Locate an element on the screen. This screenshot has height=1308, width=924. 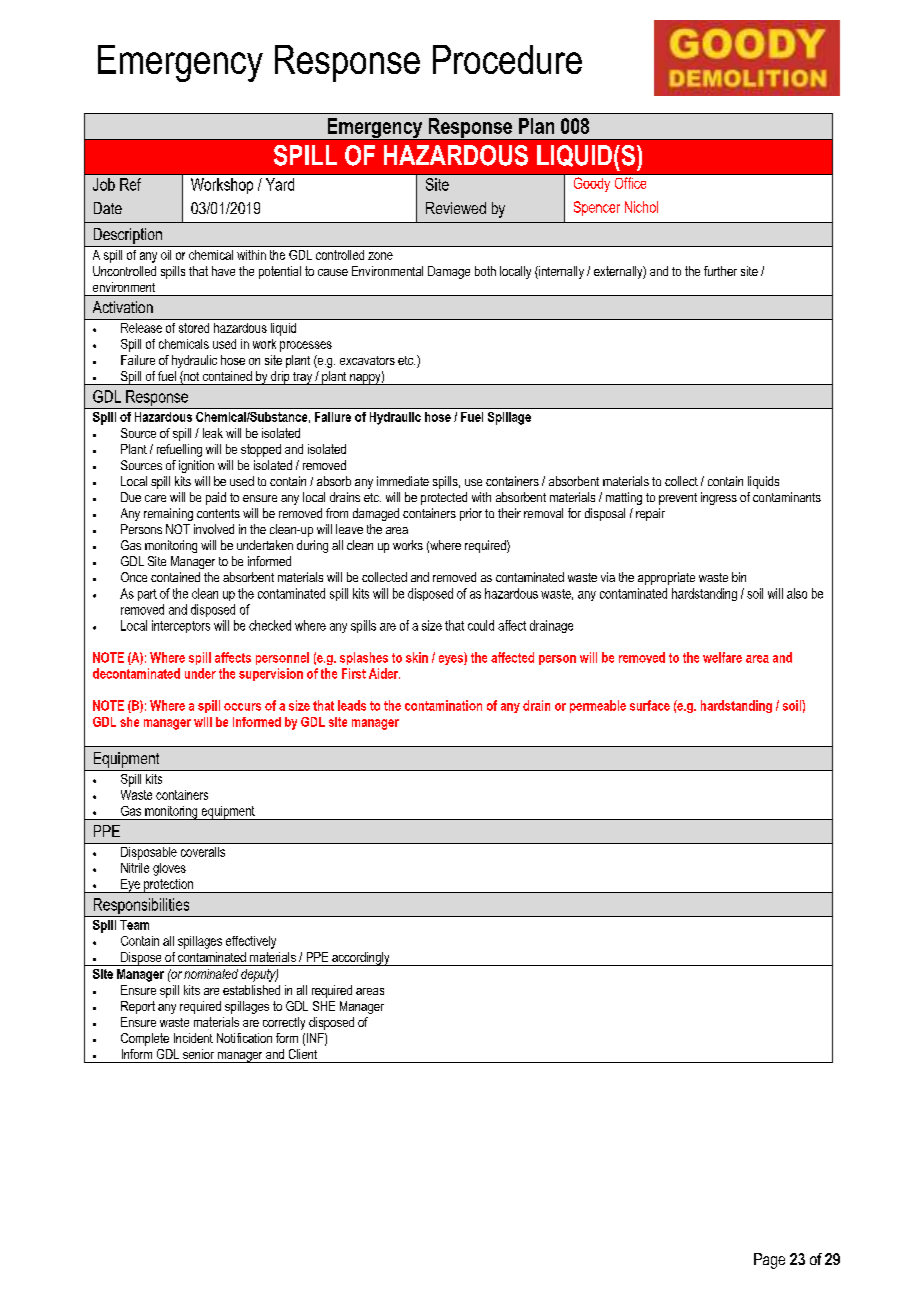
interceptors is located at coordinates (181, 626).
